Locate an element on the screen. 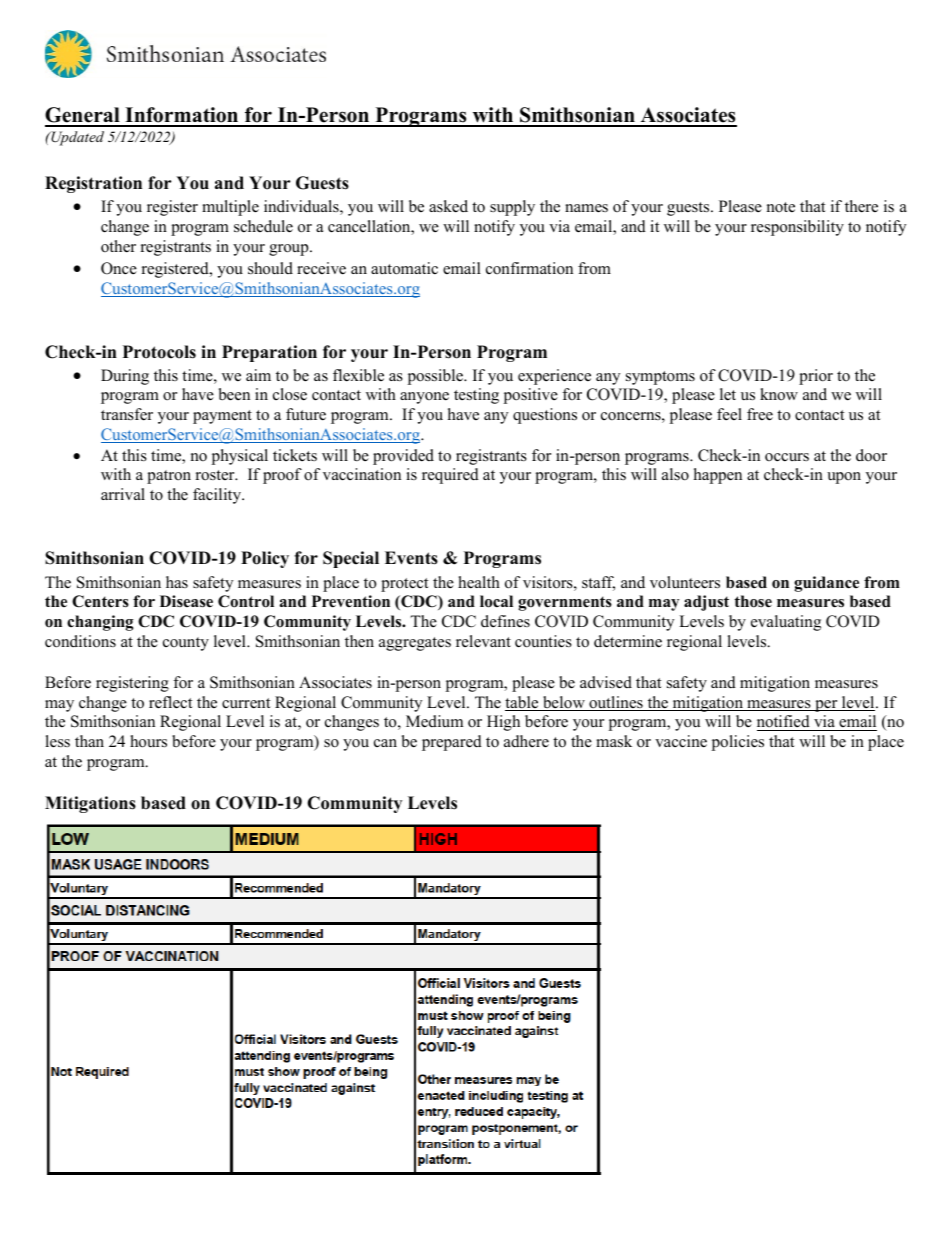  free is located at coordinates (760, 414).
